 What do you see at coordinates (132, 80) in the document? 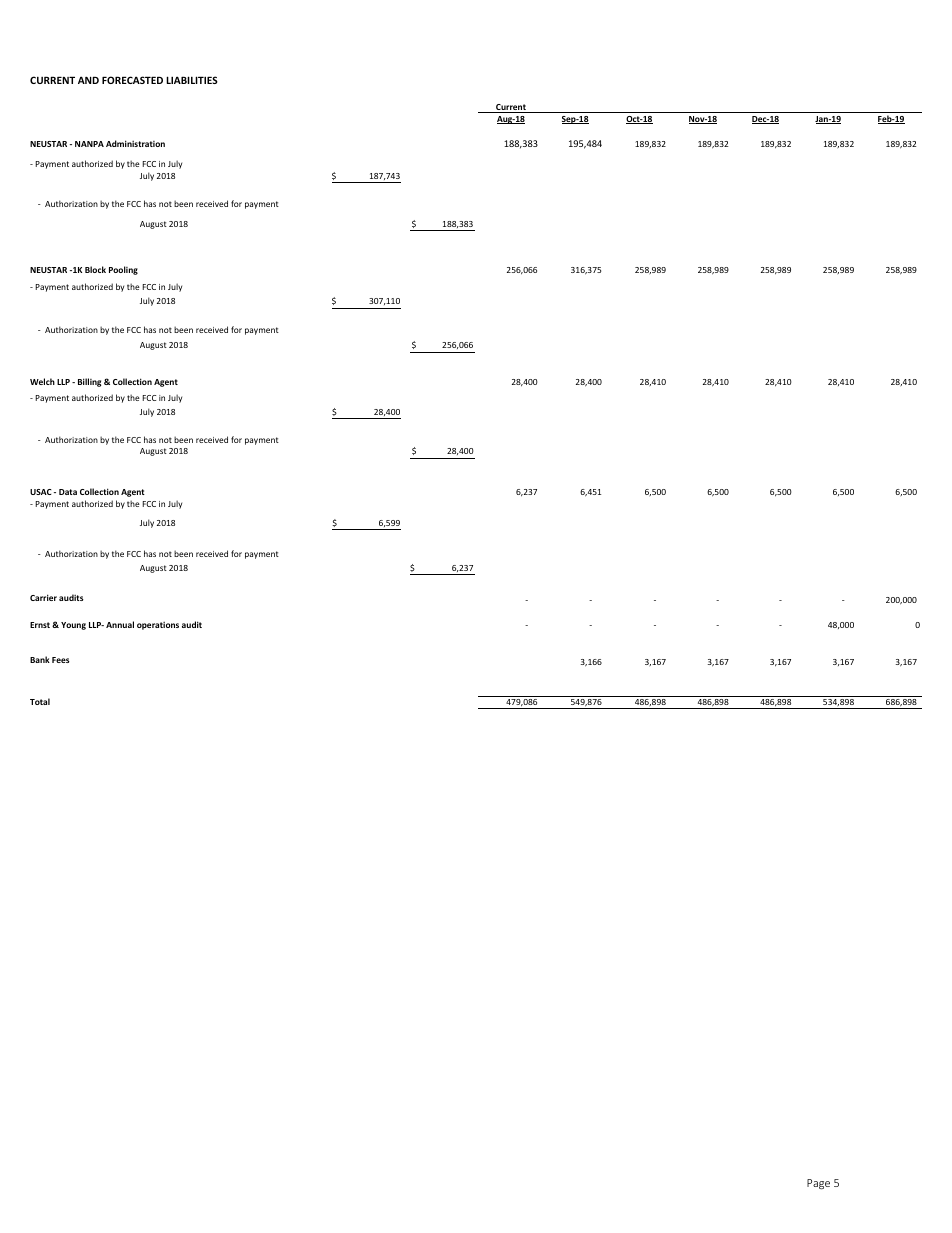
I see `FORECASTED` at bounding box center [132, 80].
